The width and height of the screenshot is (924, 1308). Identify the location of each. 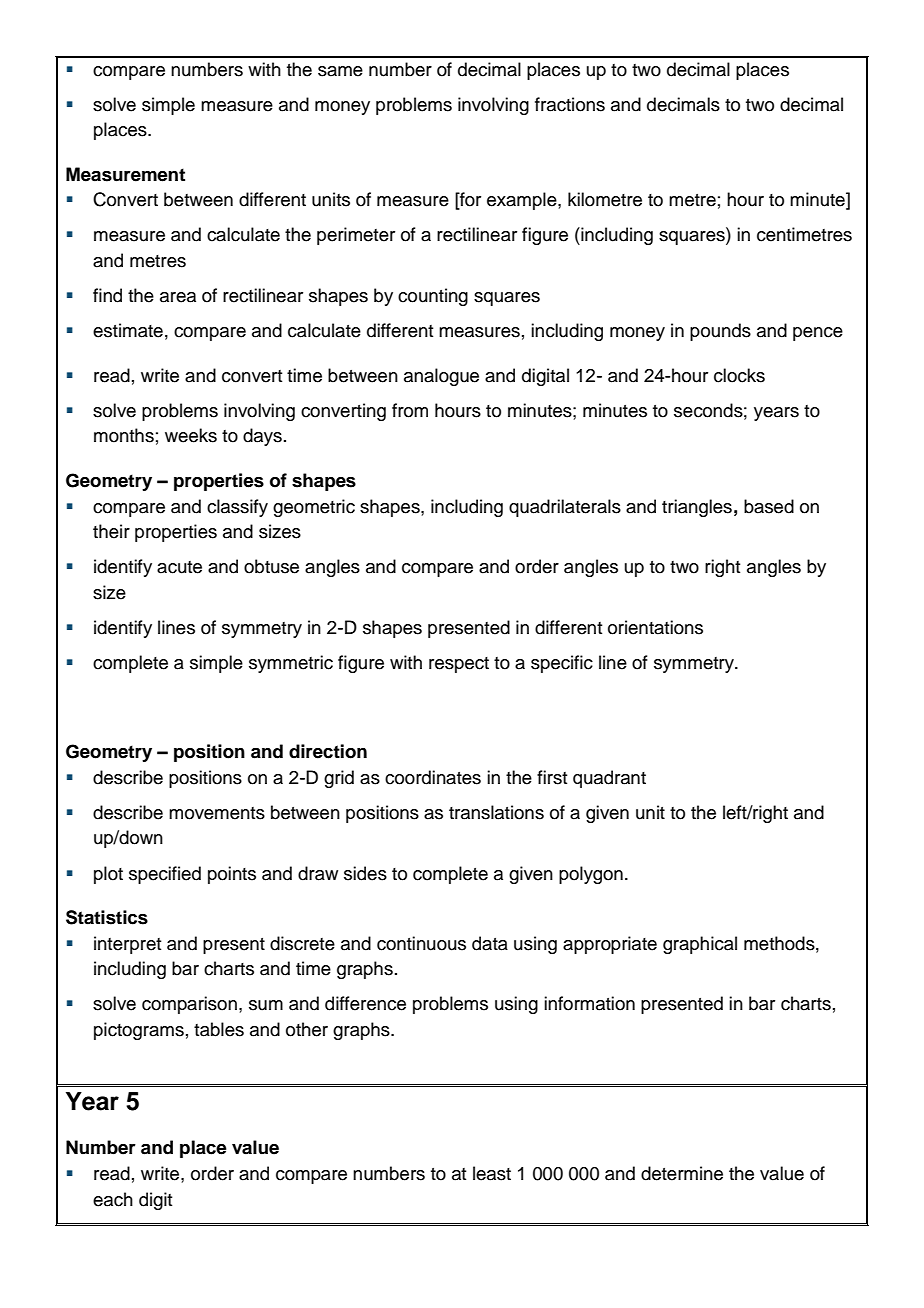
(113, 1199).
